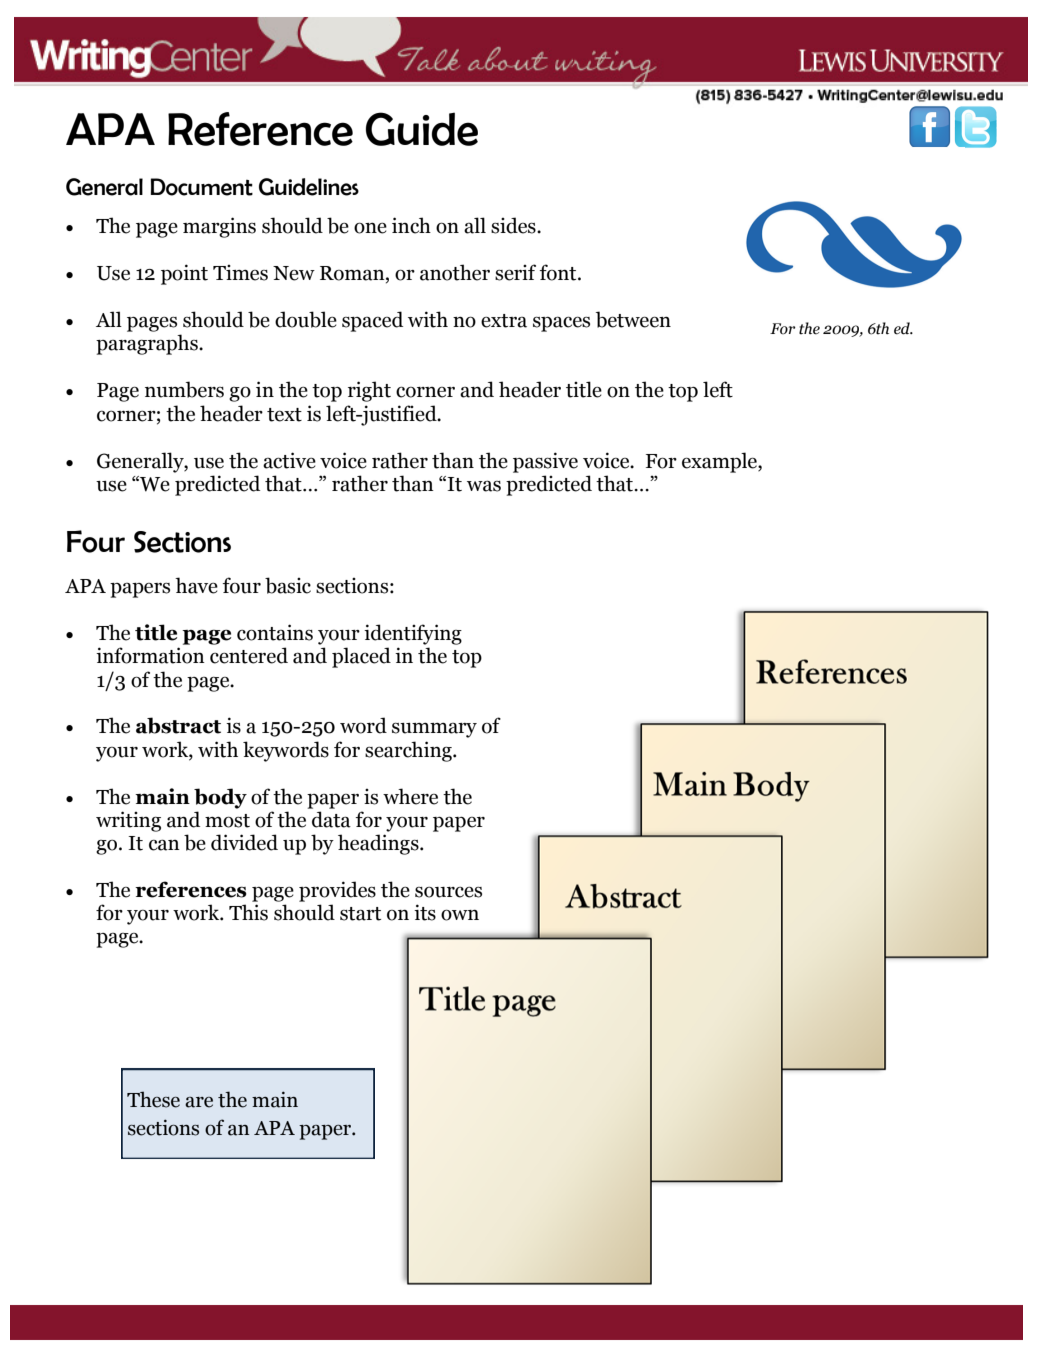 This screenshot has height=1346, width=1040. I want to click on placed, so click(361, 657).
